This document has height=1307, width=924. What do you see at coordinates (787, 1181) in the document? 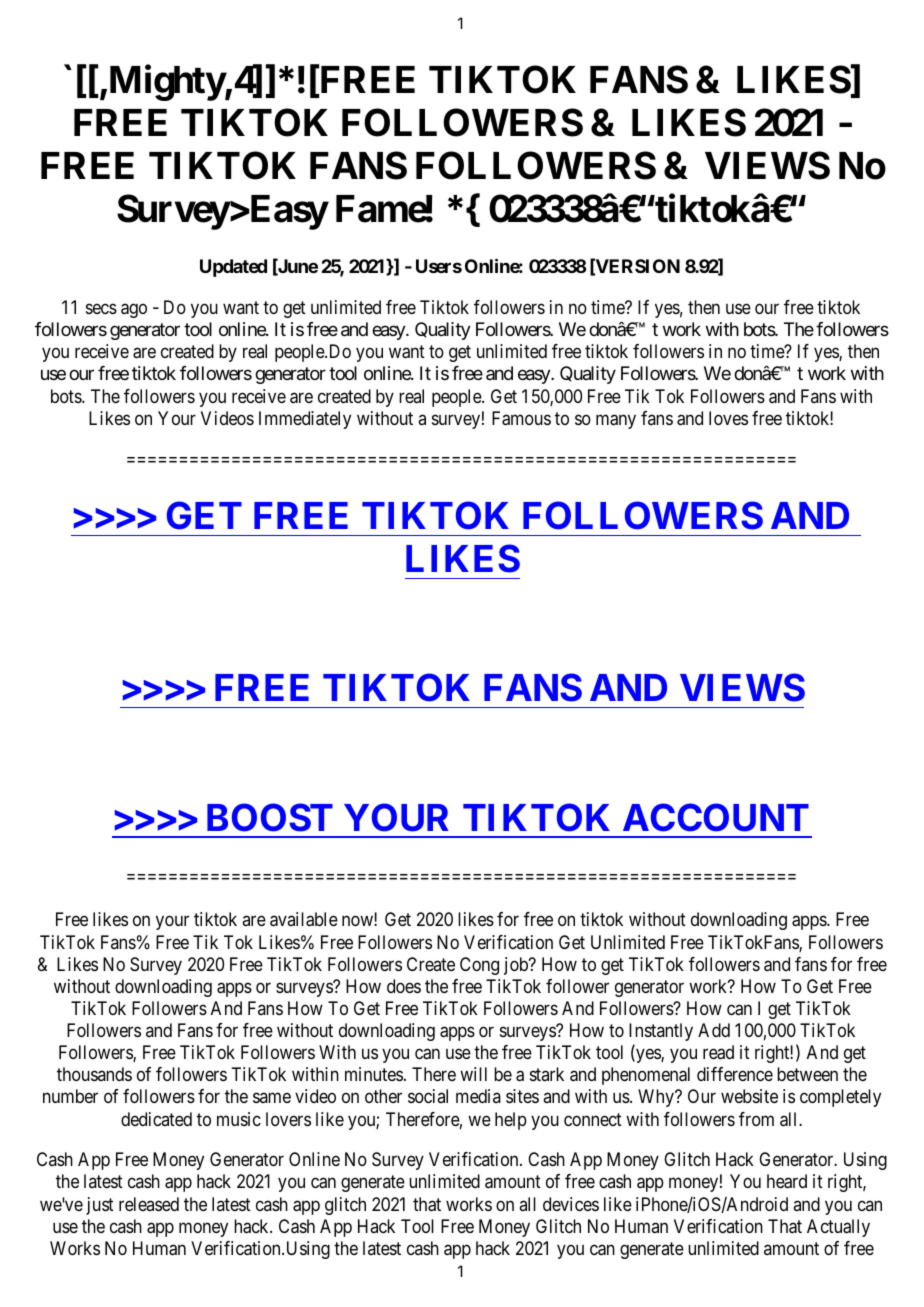
I see `heard` at bounding box center [787, 1181].
